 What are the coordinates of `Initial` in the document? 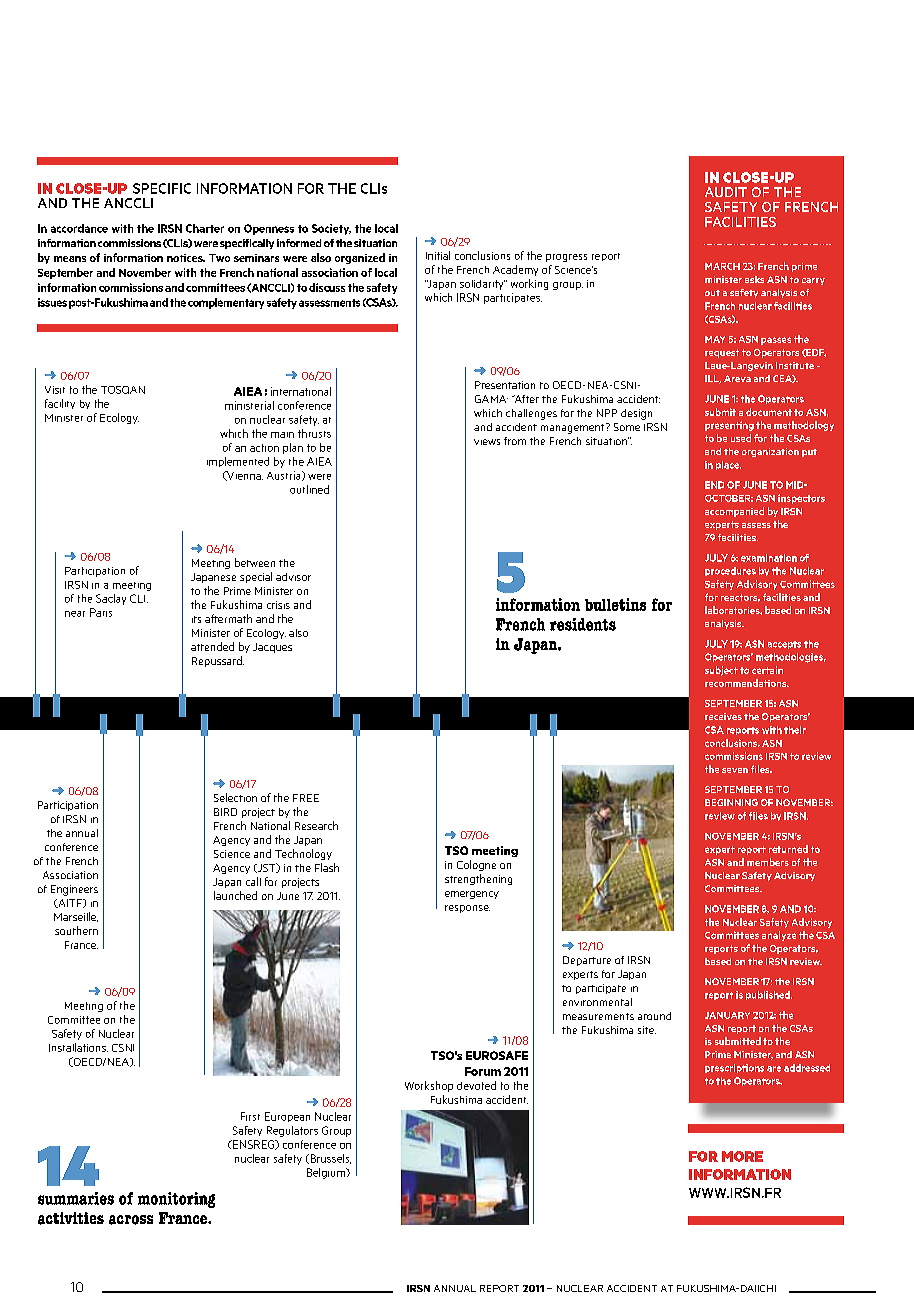 It's located at (438, 255).
